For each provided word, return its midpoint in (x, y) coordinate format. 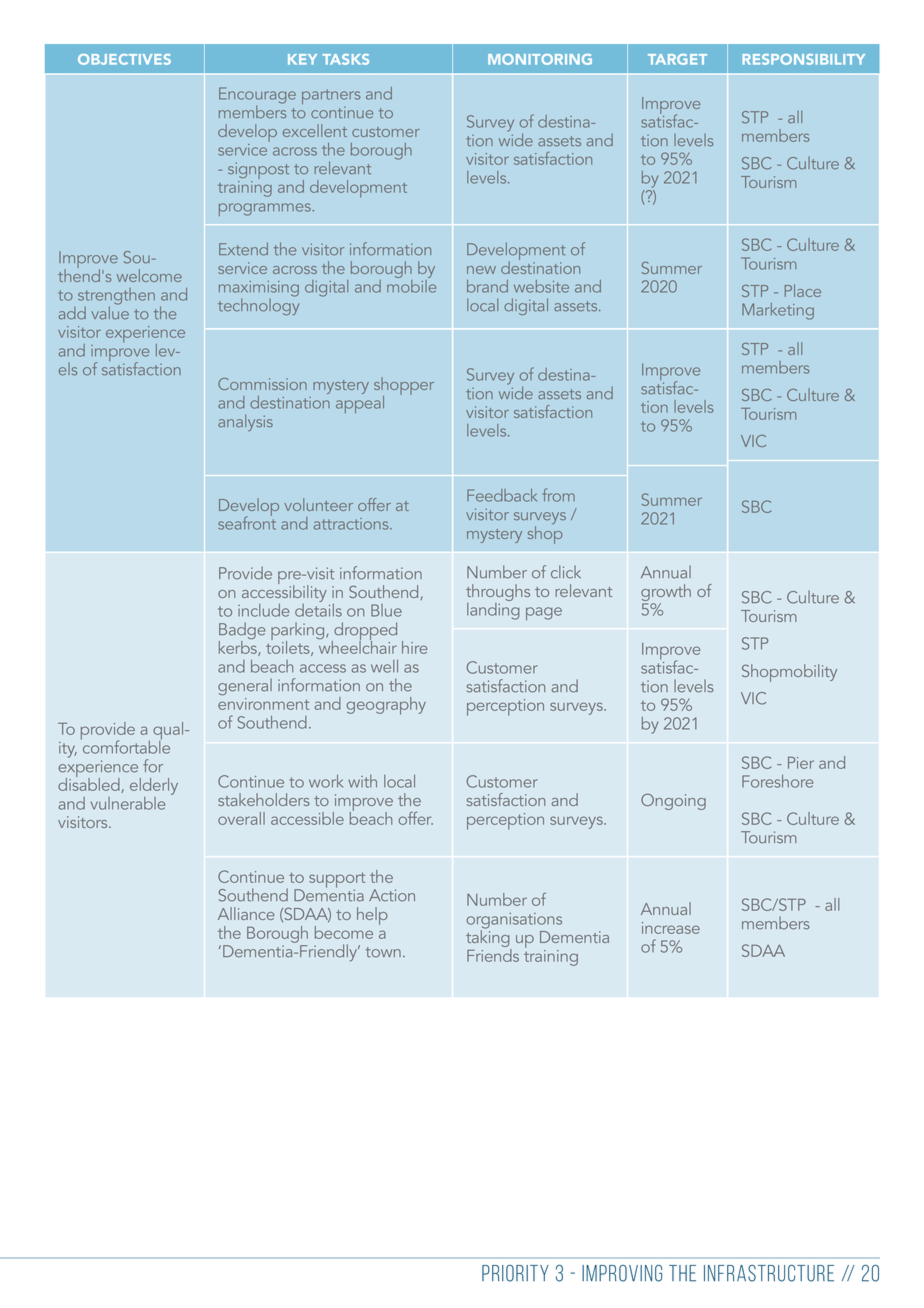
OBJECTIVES (124, 59)
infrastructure (769, 1273)
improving (622, 1273)
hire (415, 647)
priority (515, 1273)
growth (666, 594)
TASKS (345, 59)
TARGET (677, 59)
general (245, 687)
